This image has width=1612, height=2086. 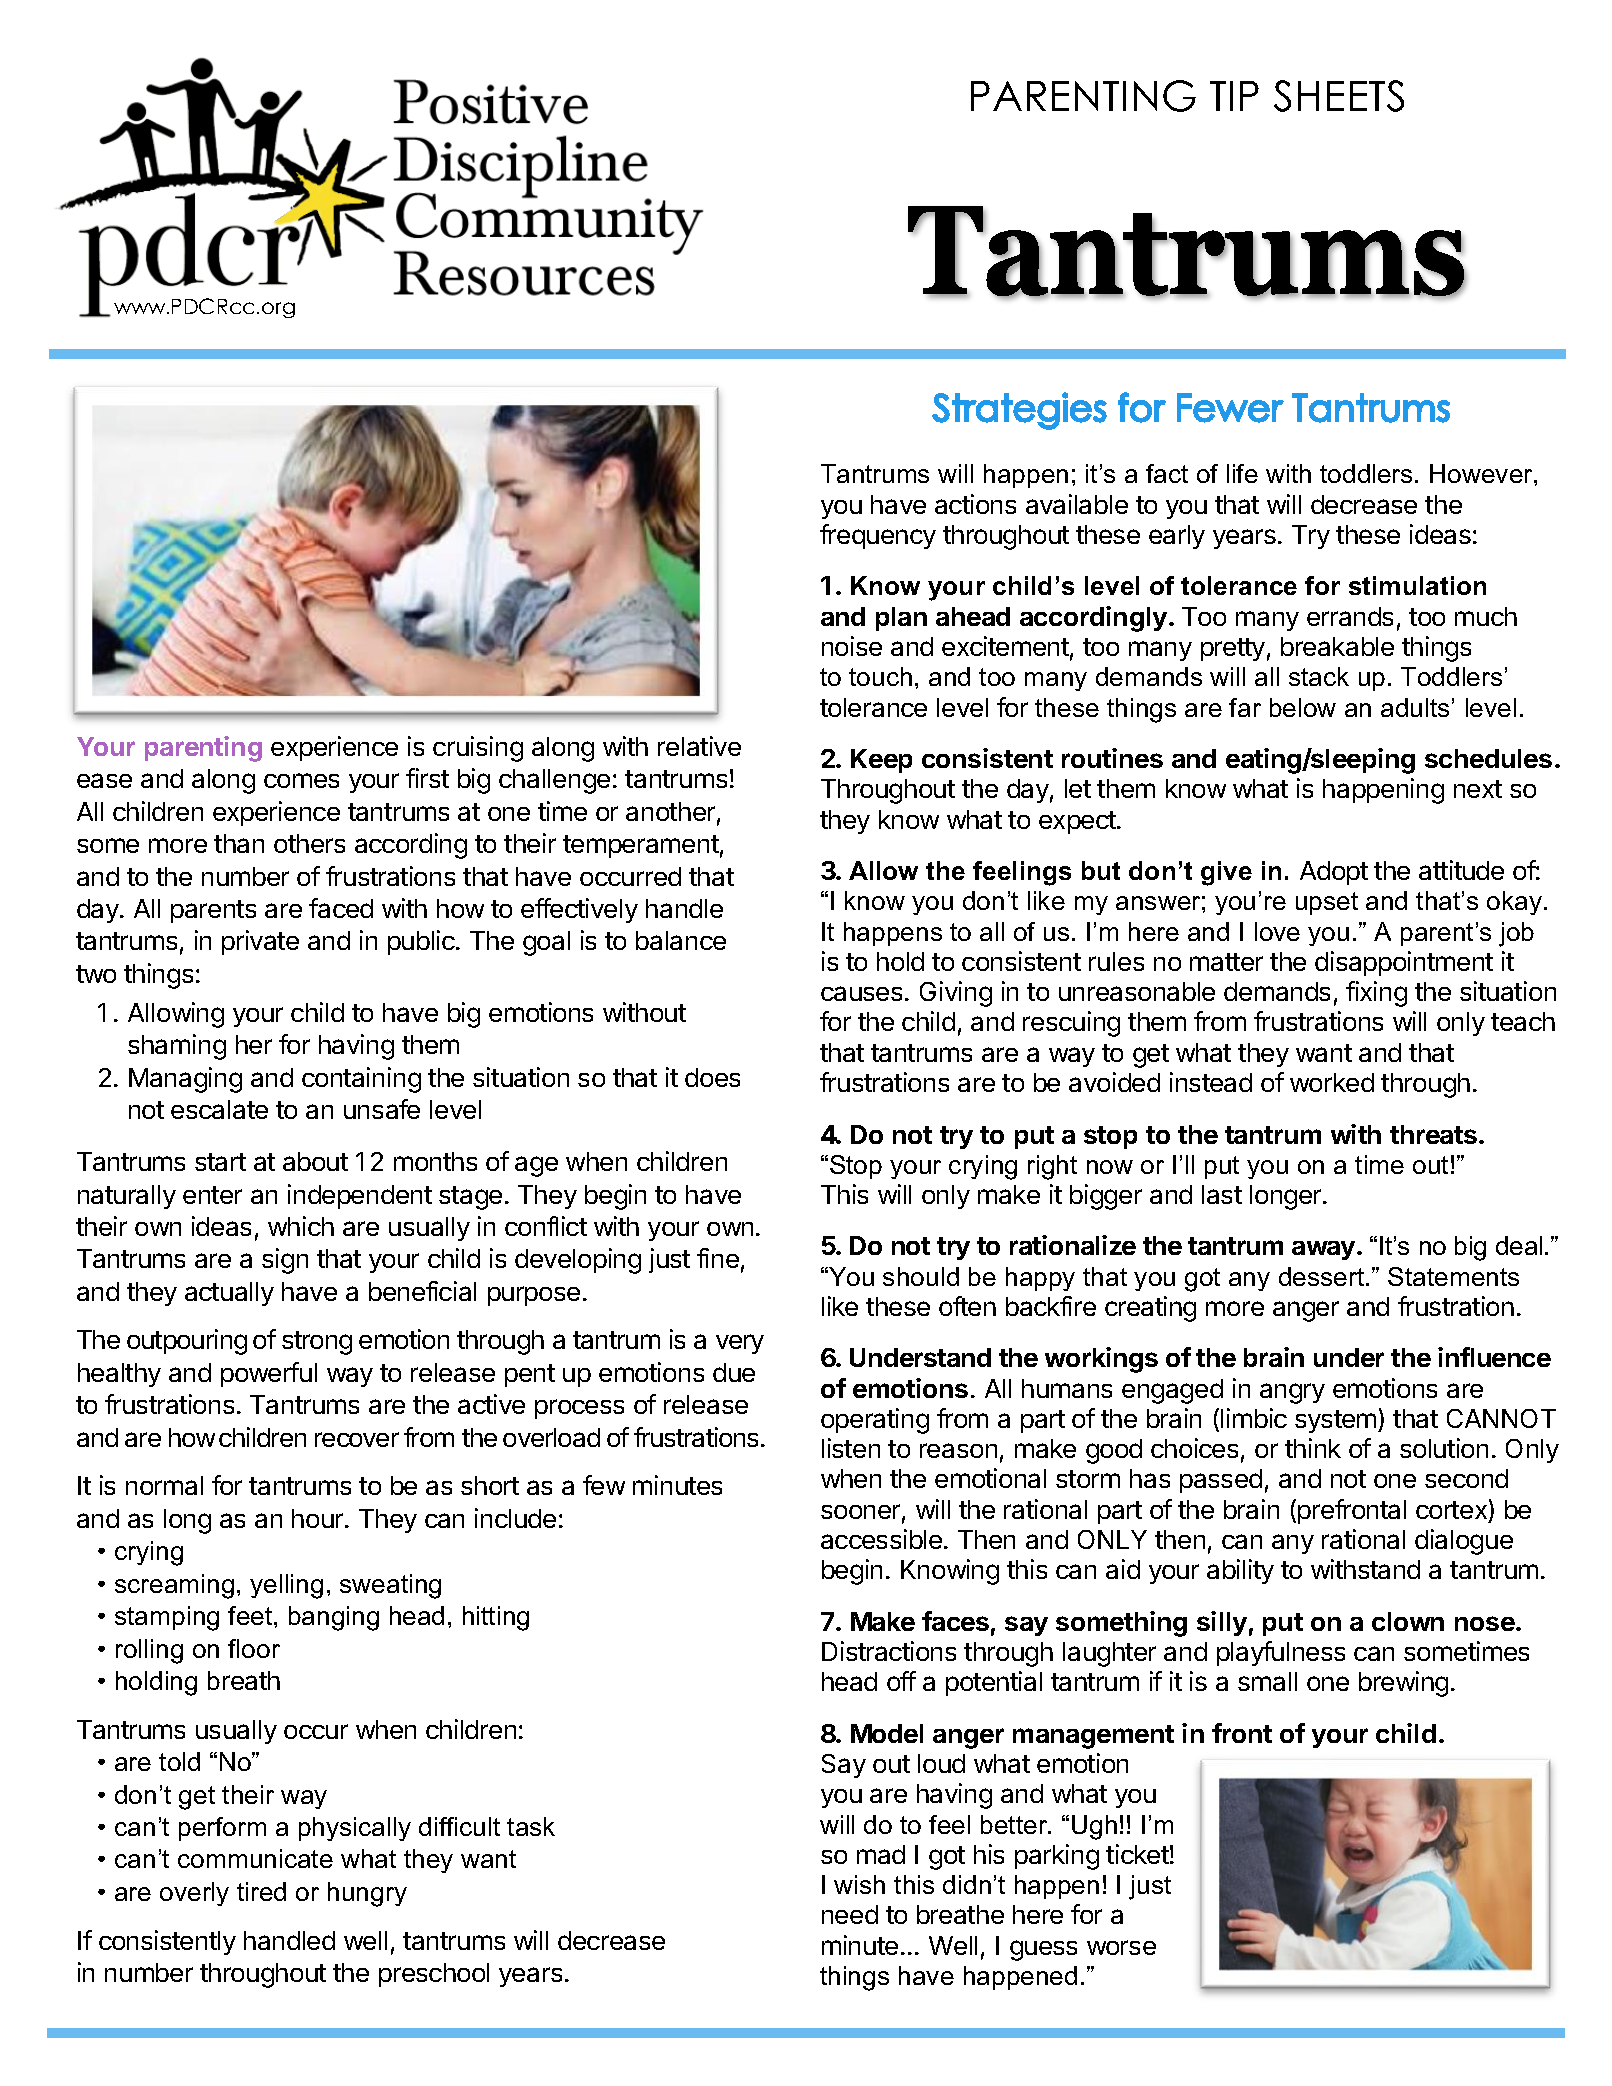 I want to click on comes, so click(x=301, y=780).
